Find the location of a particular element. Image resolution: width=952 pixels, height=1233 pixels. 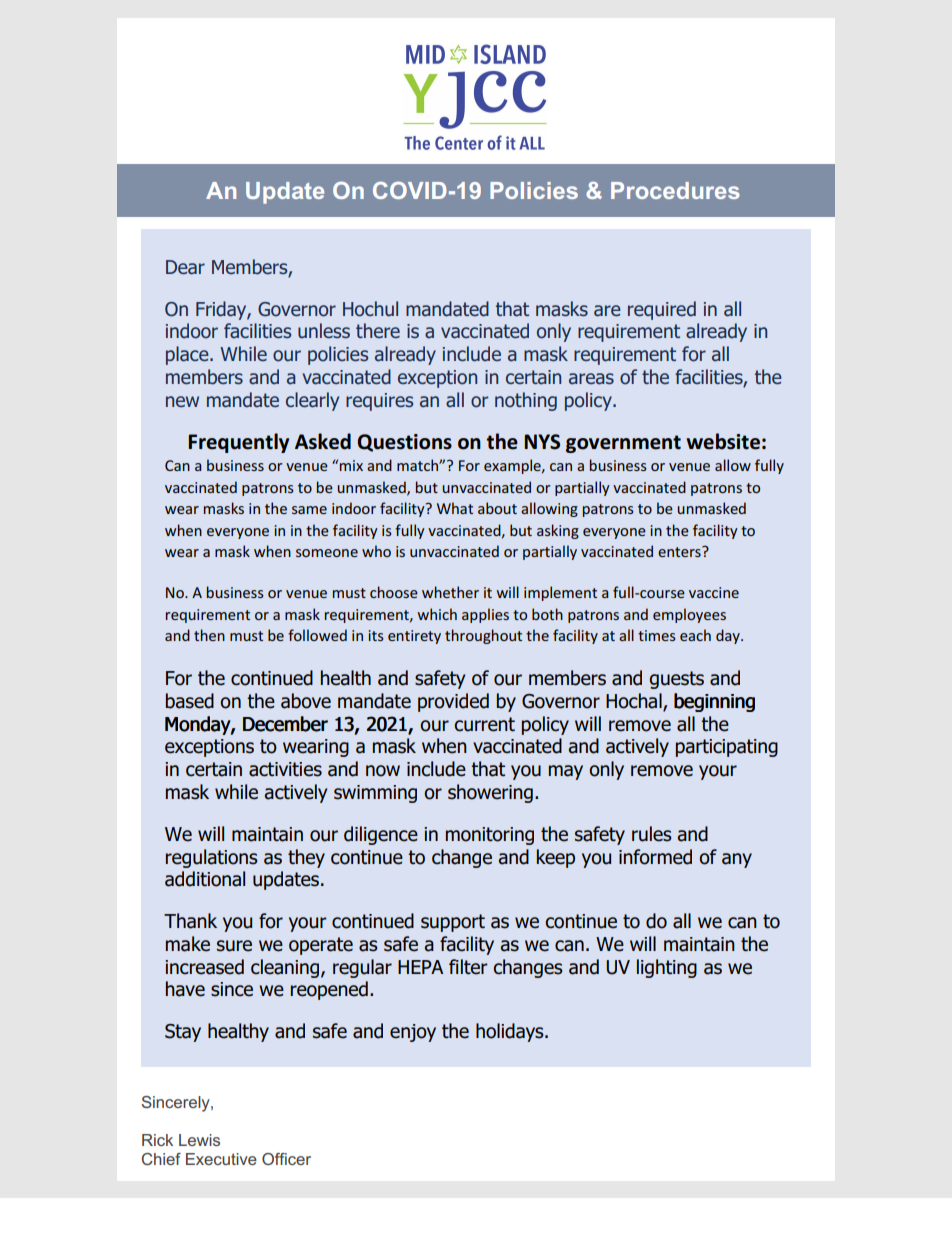

based is located at coordinates (190, 701).
